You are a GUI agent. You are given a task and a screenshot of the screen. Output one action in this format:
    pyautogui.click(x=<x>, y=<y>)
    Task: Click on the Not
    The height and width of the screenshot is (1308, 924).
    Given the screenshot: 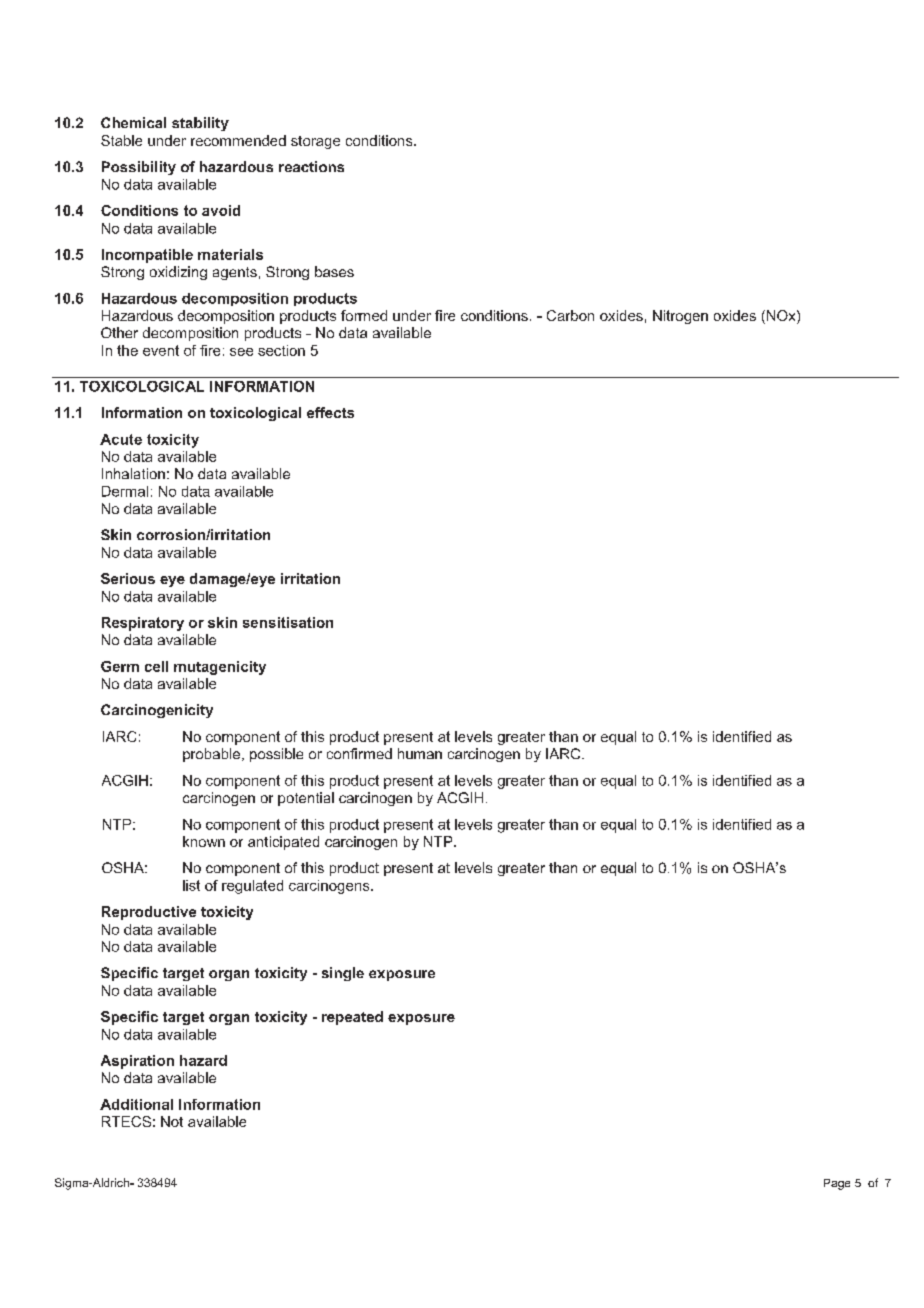 What is the action you would take?
    pyautogui.click(x=172, y=1121)
